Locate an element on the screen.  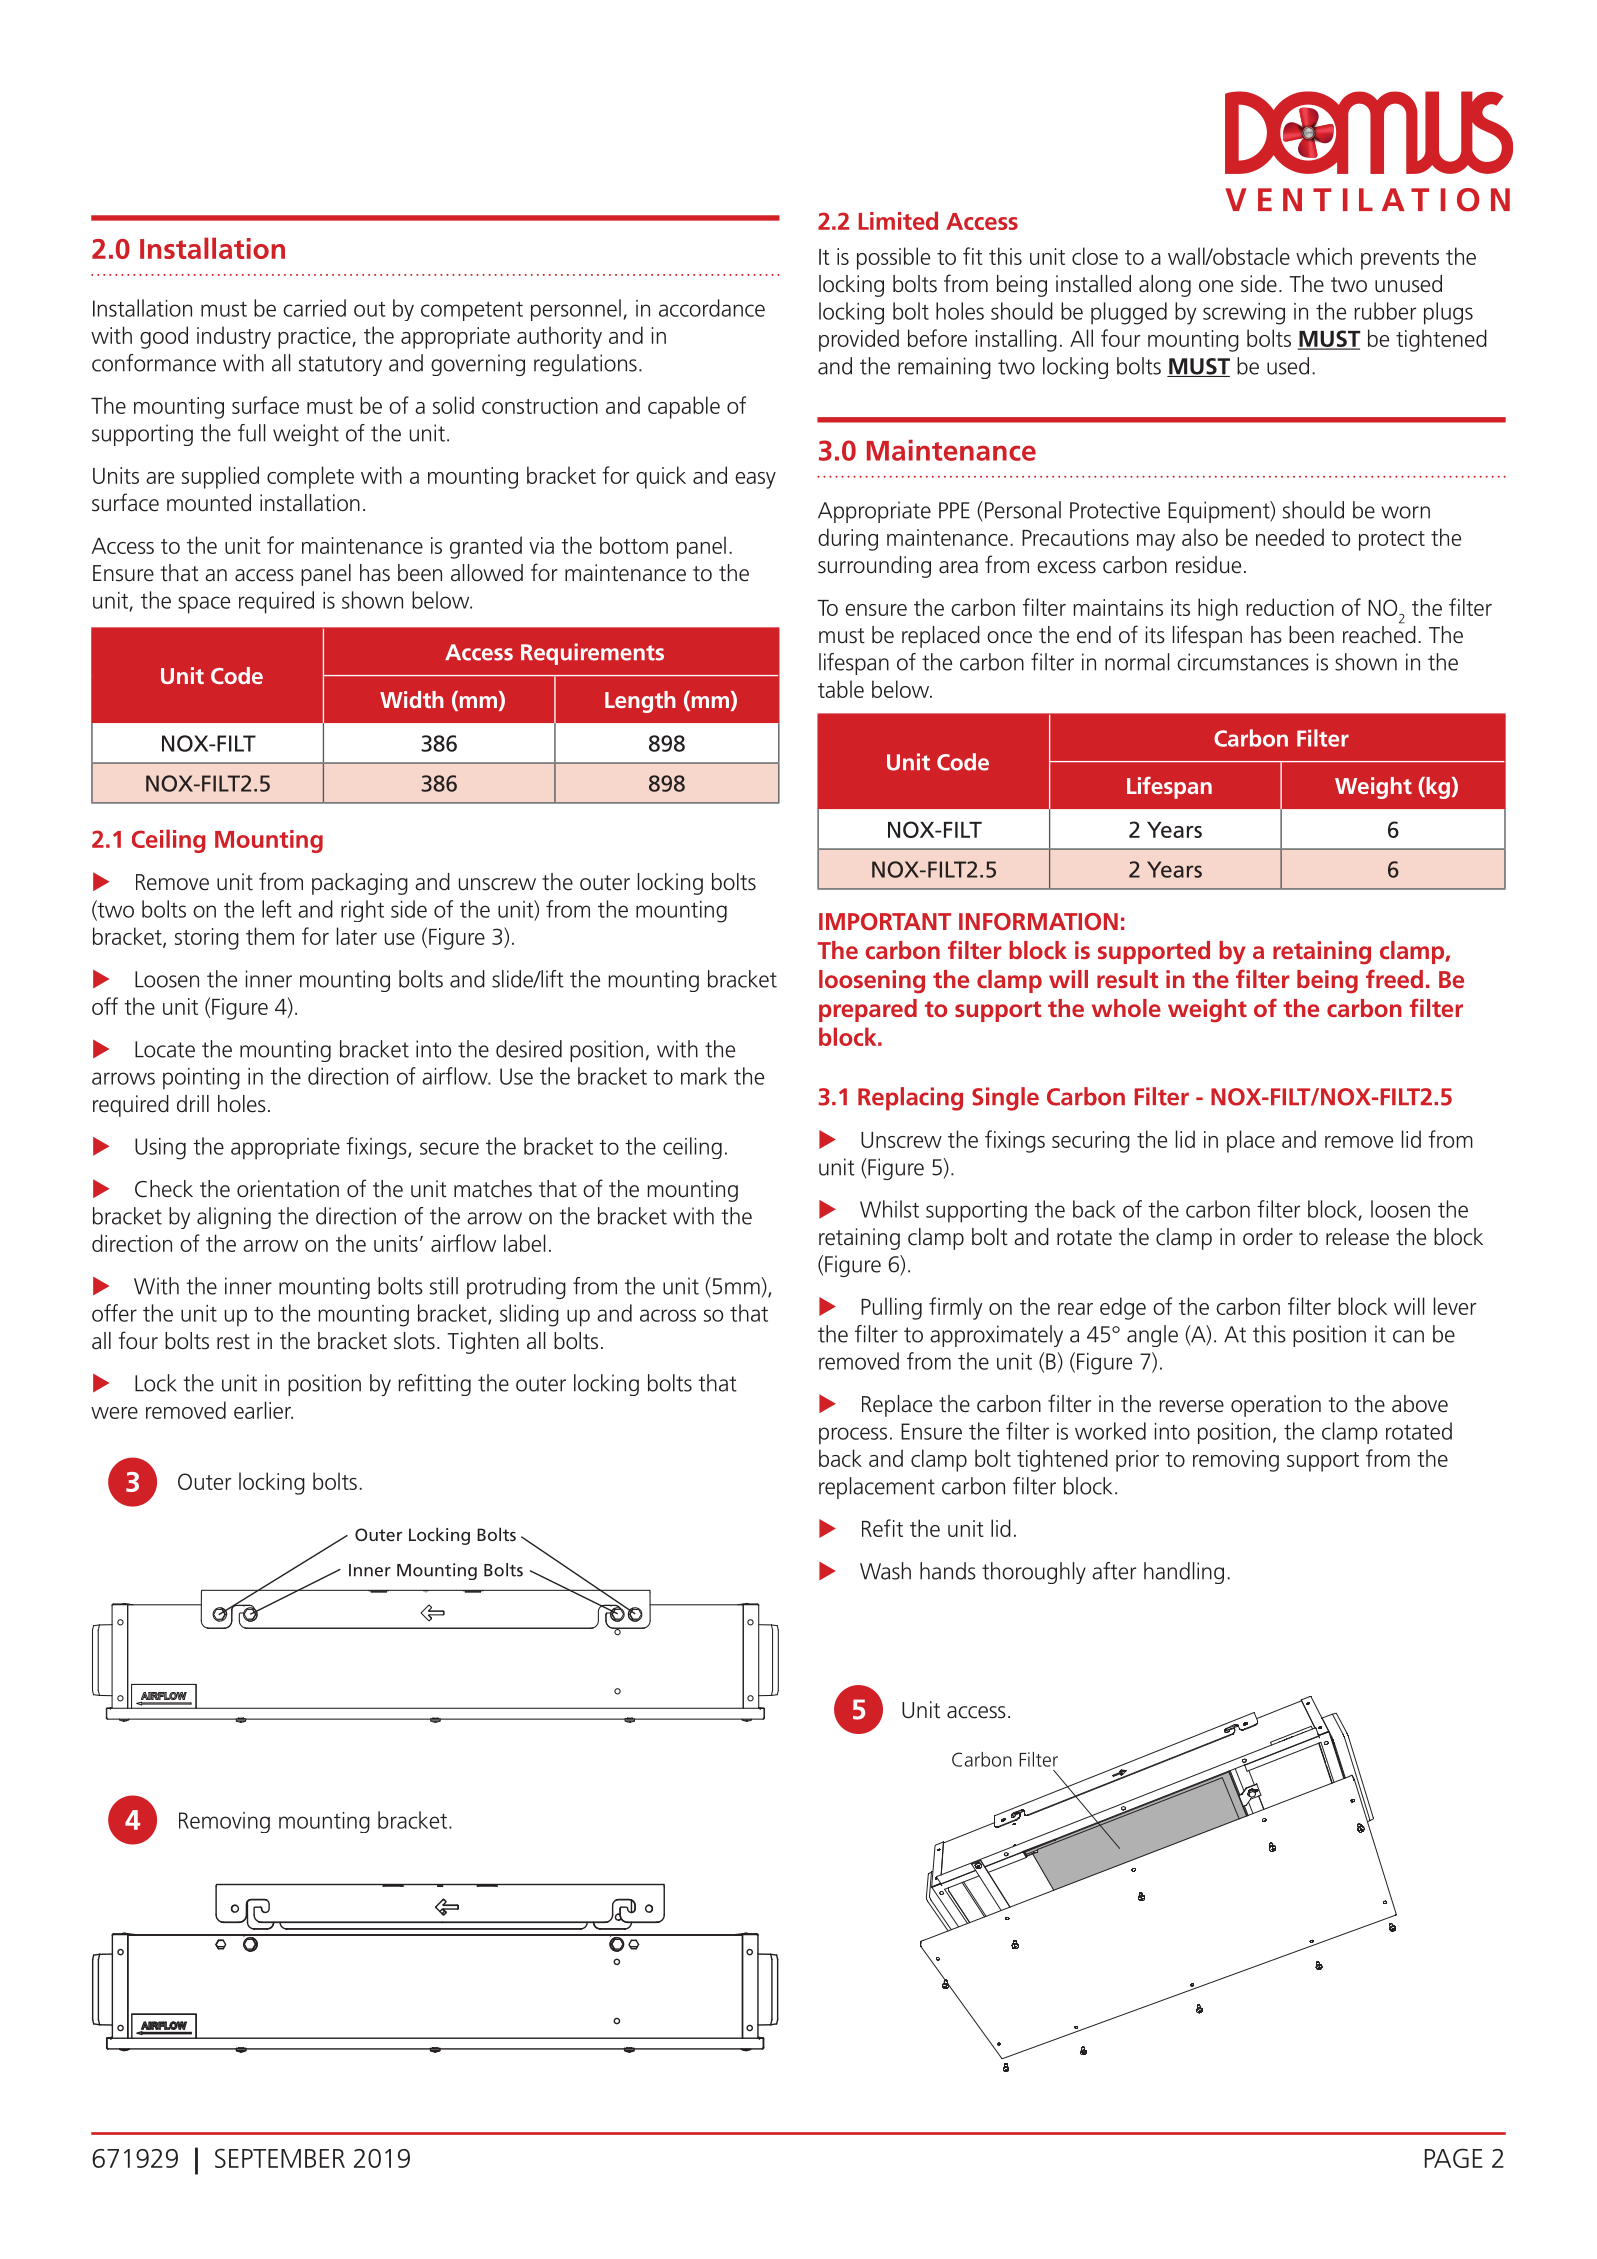
carried is located at coordinates (314, 308).
